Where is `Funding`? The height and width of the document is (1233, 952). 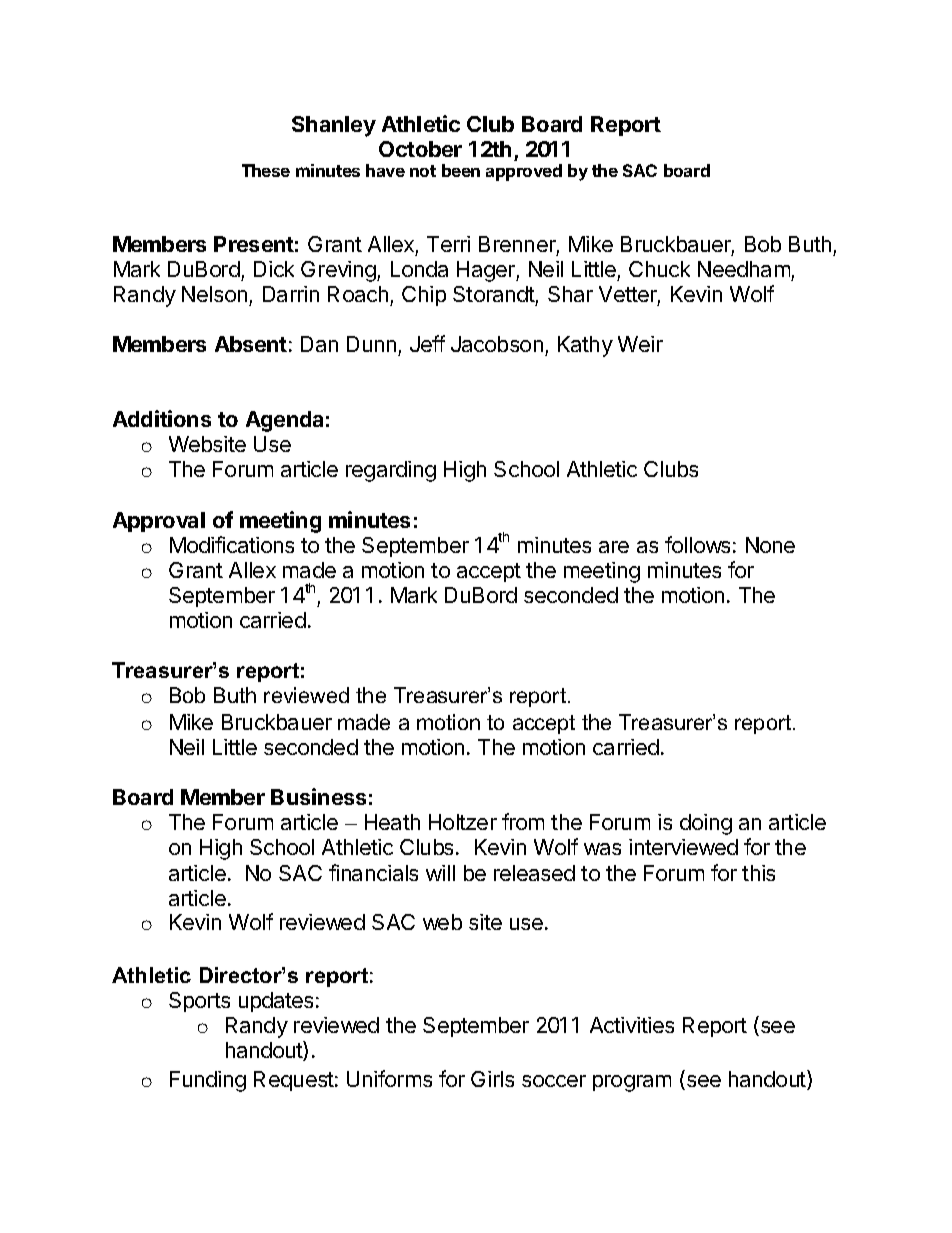
Funding is located at coordinates (208, 1081).
